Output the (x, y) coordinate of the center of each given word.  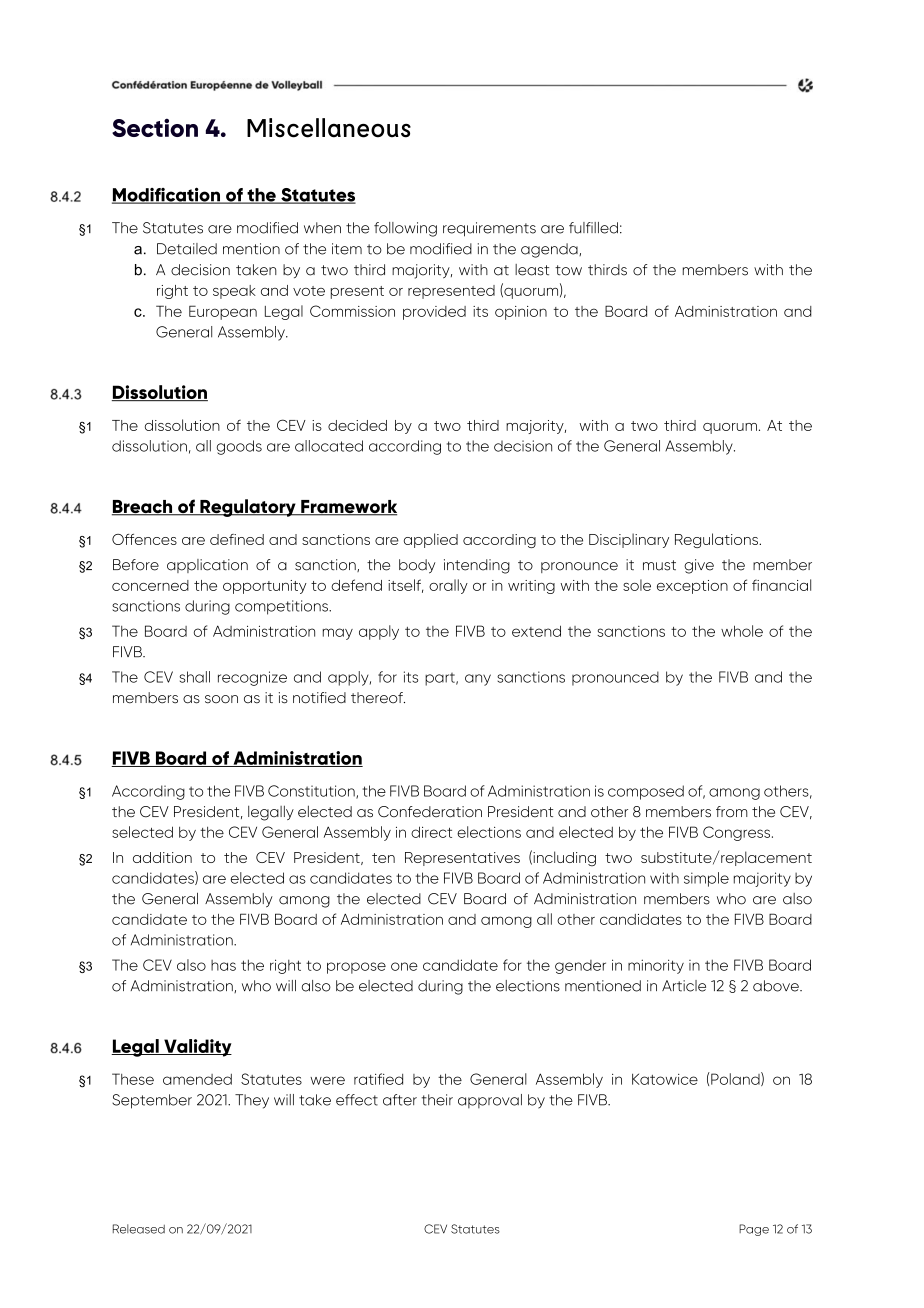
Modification (167, 195)
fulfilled (593, 228)
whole (742, 631)
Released (139, 1229)
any (478, 680)
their (437, 1100)
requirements (489, 229)
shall (194, 677)
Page (754, 1230)
